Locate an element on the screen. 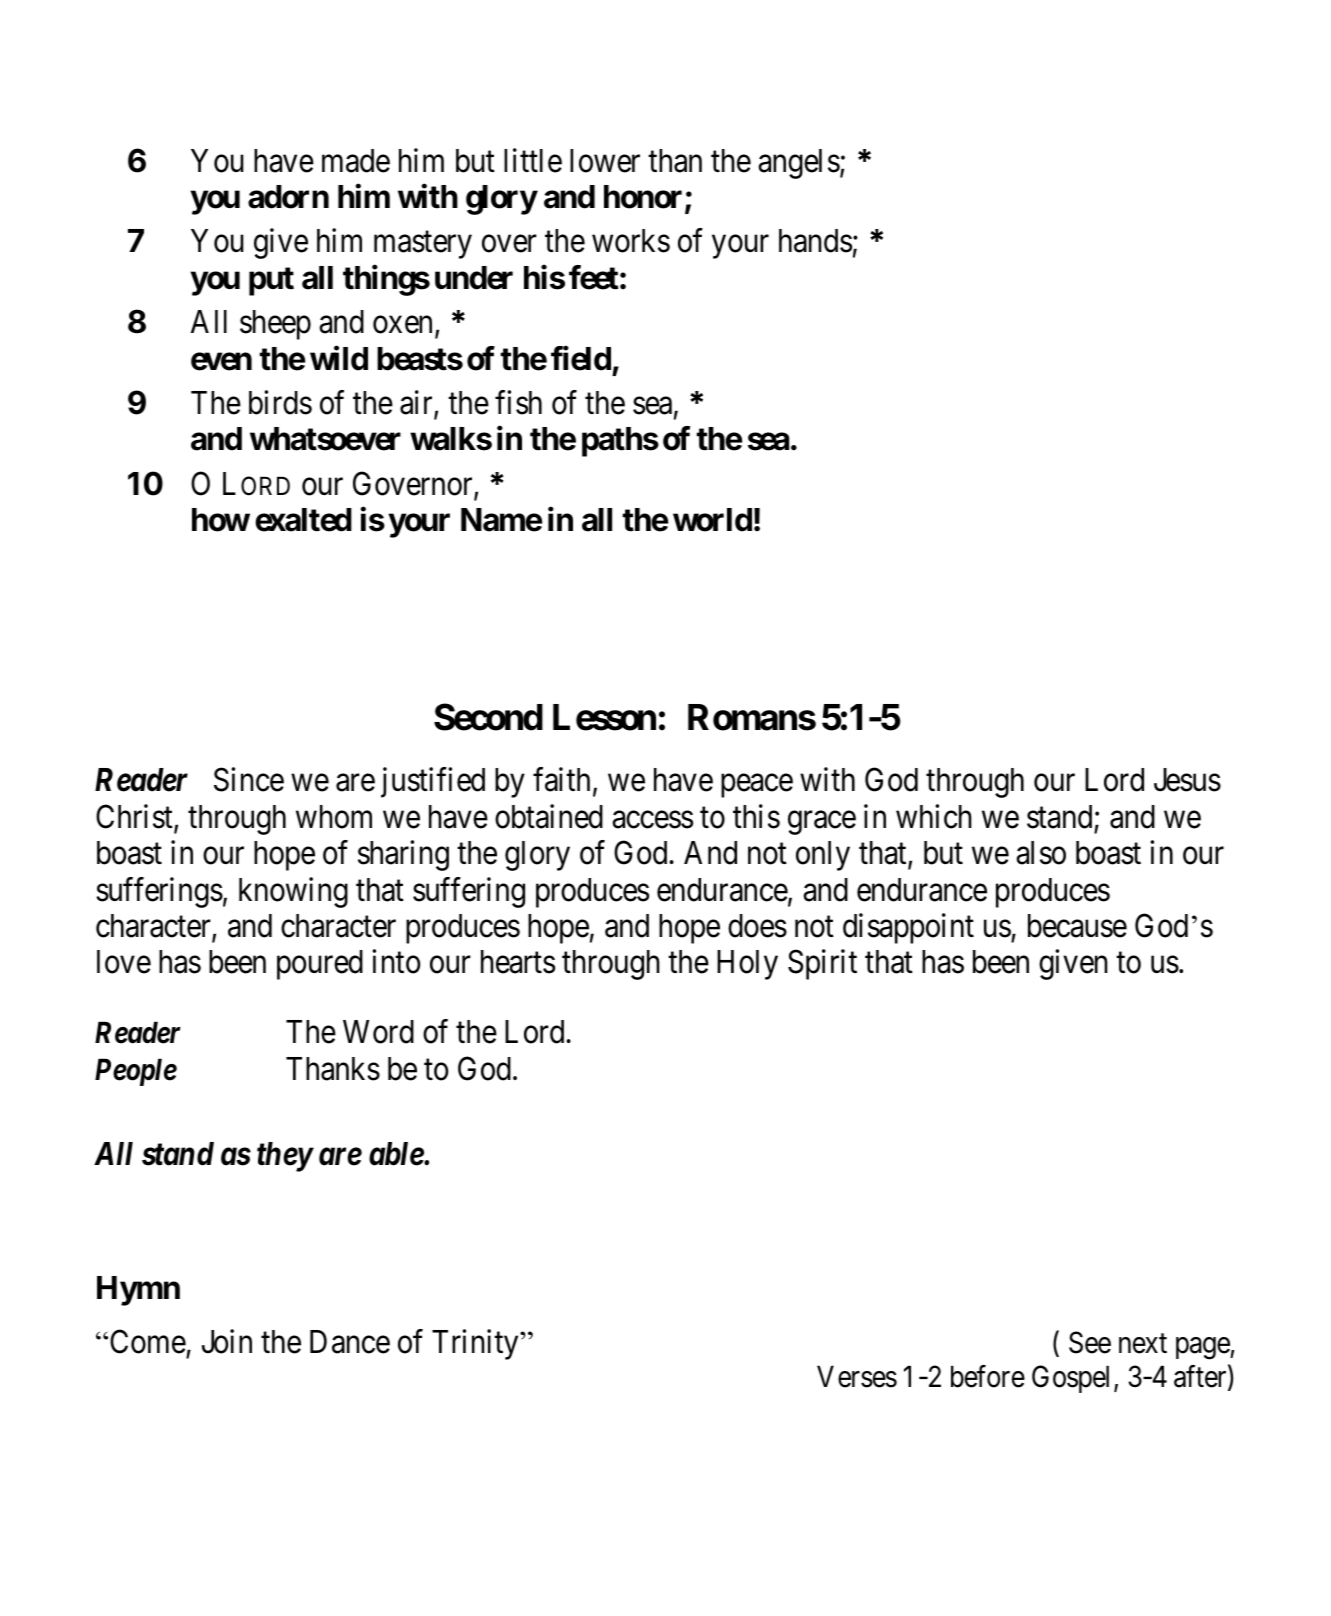 The width and height of the screenshot is (1331, 1616). honor is located at coordinates (645, 198).
